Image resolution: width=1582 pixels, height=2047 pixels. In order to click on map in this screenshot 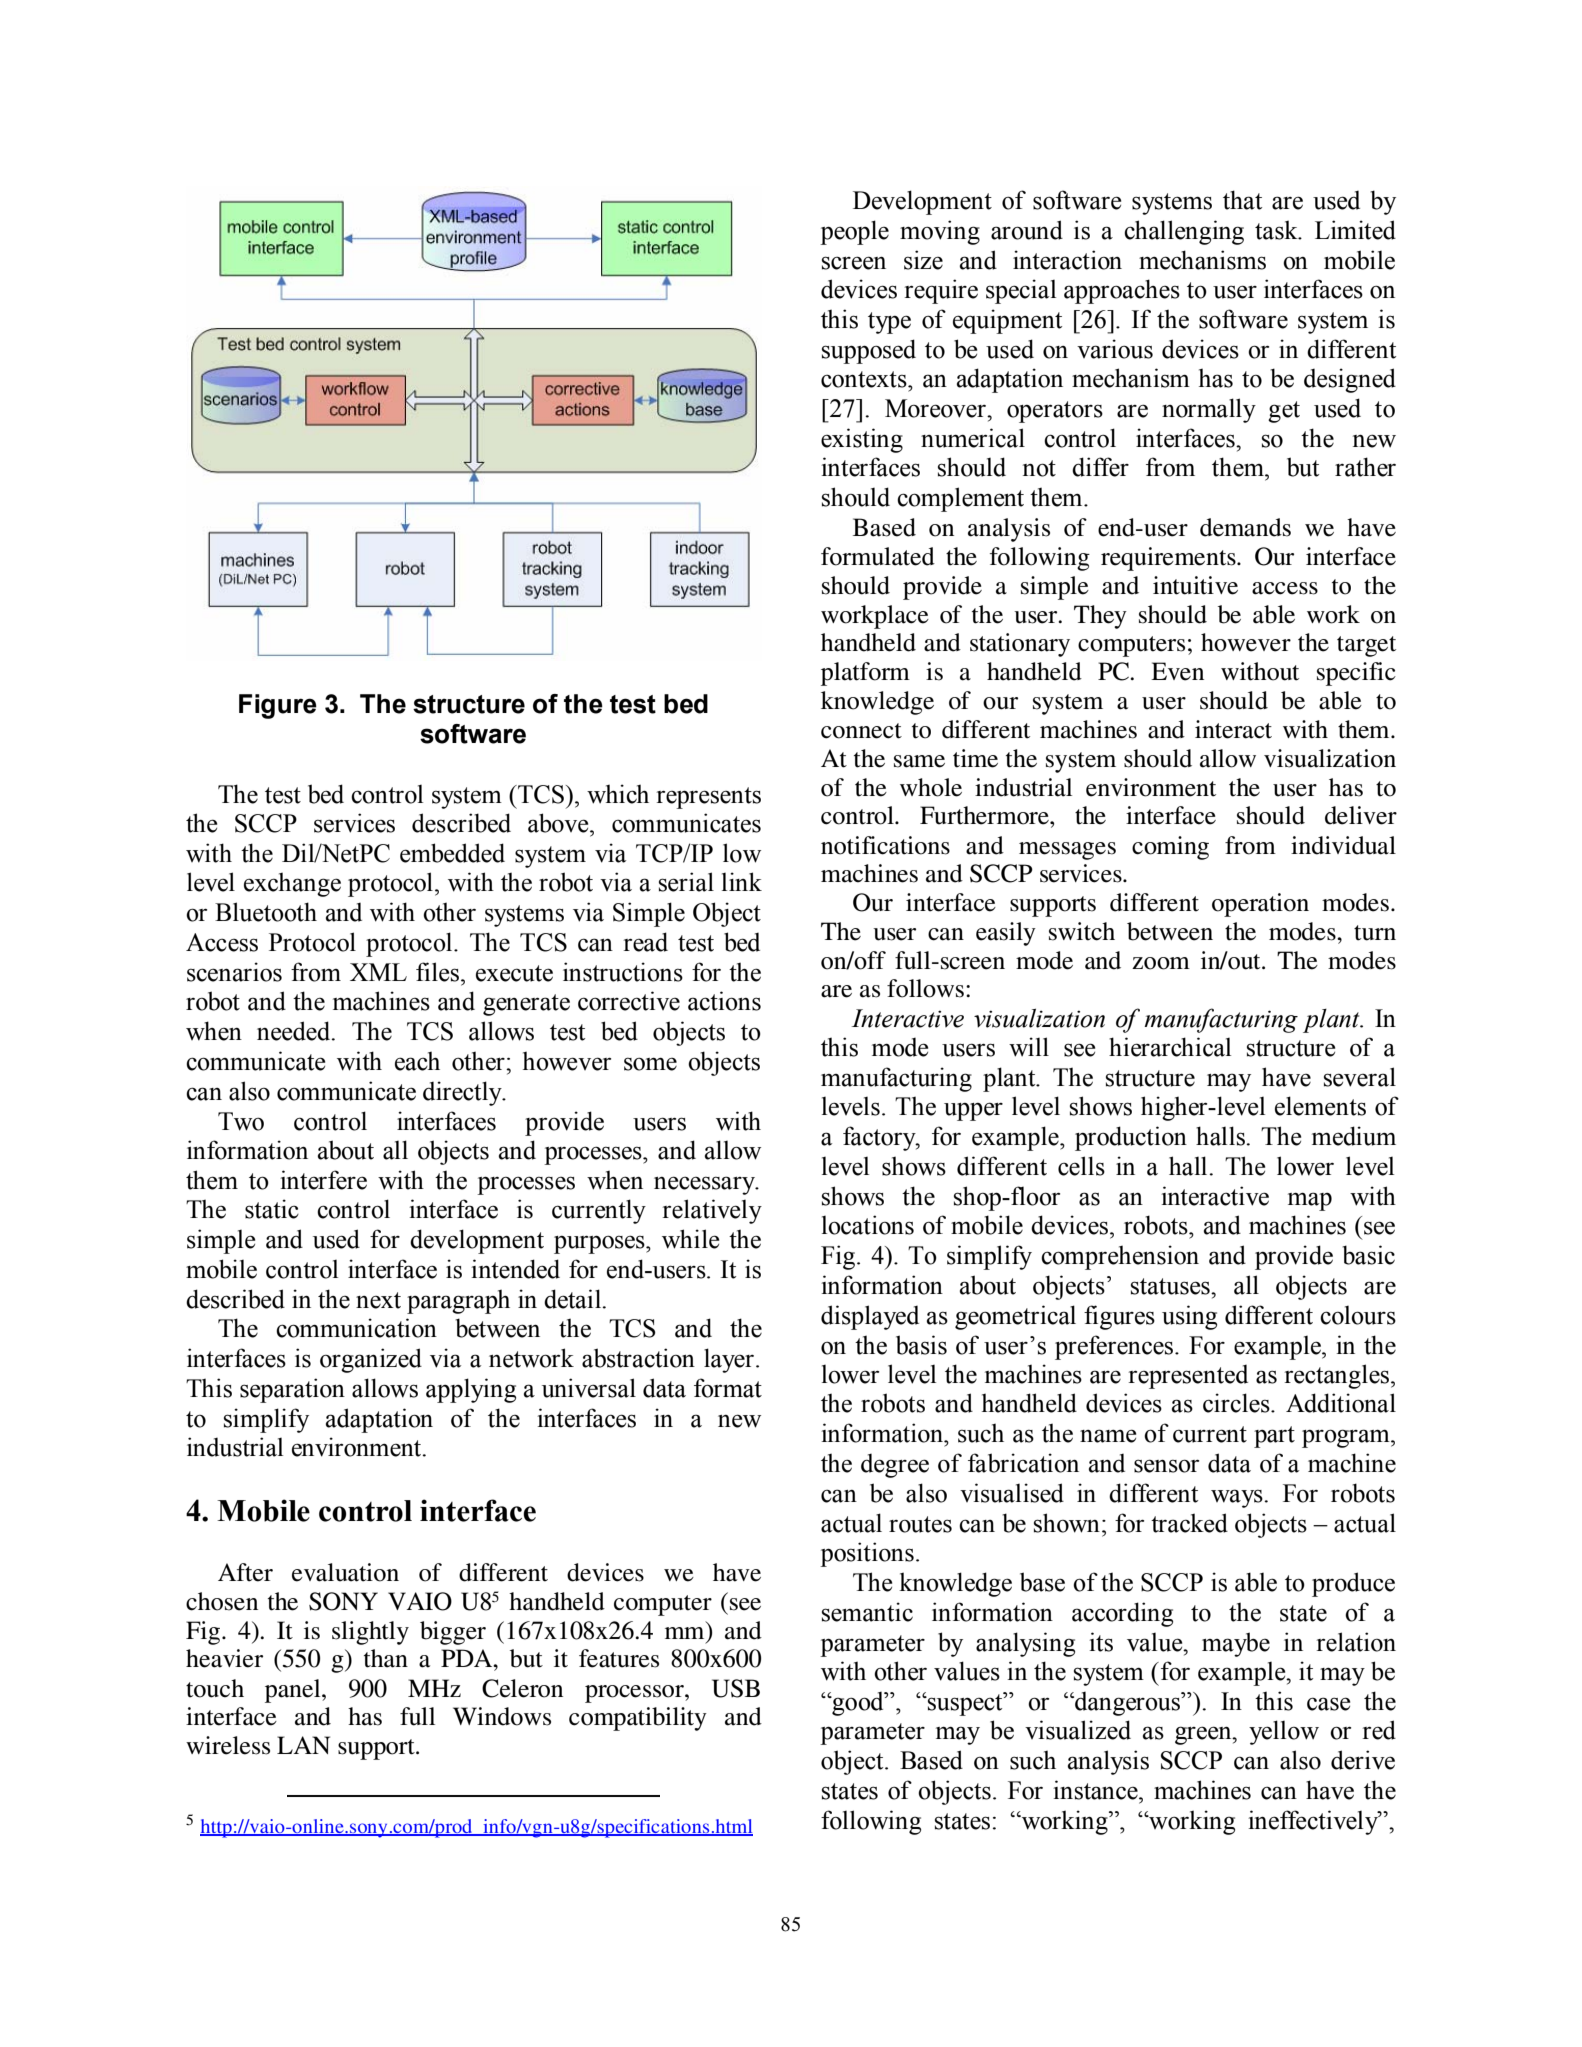, I will do `click(1310, 1201)`.
